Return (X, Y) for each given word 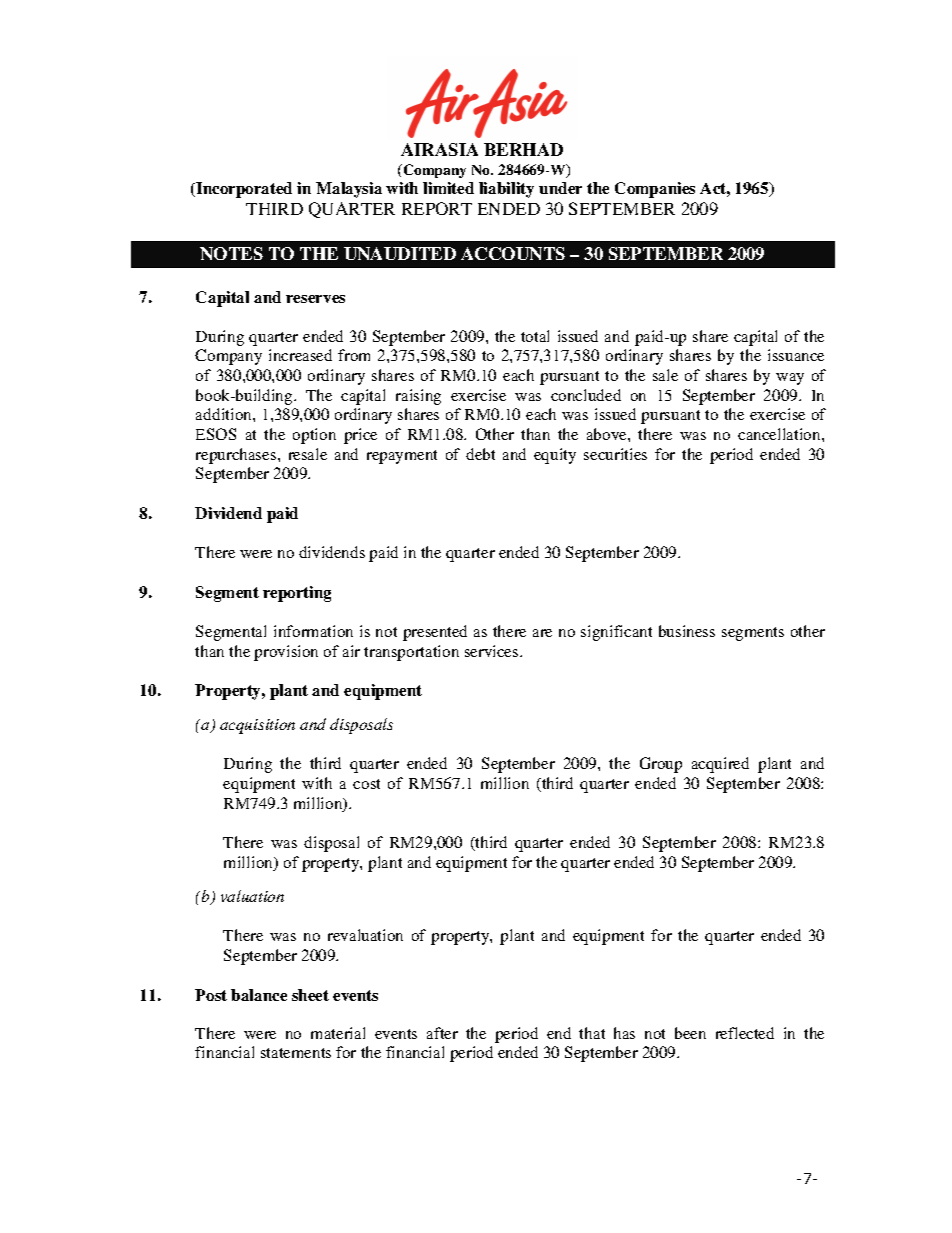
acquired (720, 765)
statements (296, 1053)
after (442, 1033)
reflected (745, 1033)
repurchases (237, 456)
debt (480, 454)
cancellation (780, 434)
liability (506, 190)
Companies (655, 190)
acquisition (257, 726)
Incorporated (243, 190)
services (493, 651)
